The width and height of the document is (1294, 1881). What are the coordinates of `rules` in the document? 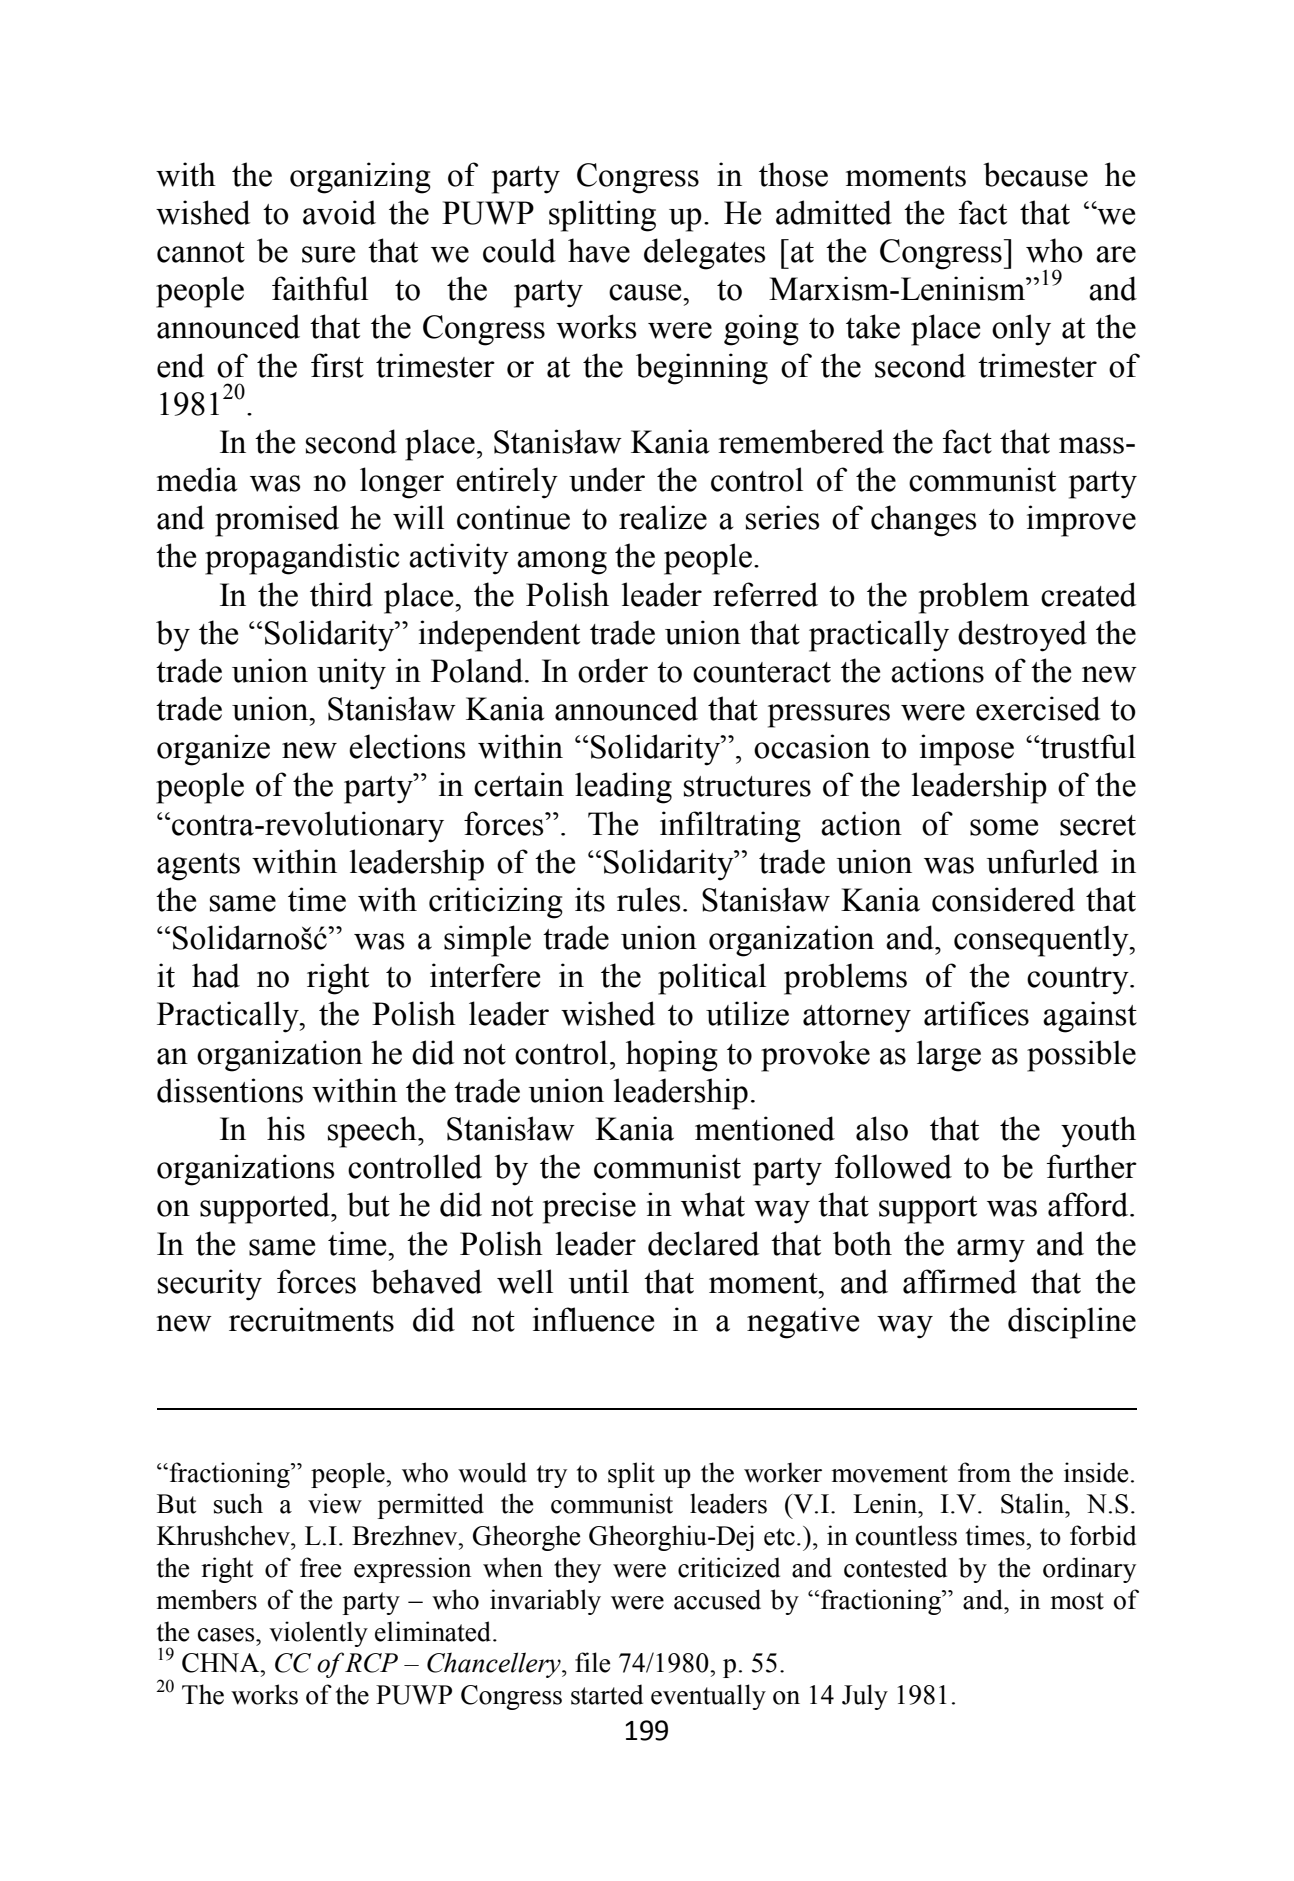 It's located at (648, 899).
